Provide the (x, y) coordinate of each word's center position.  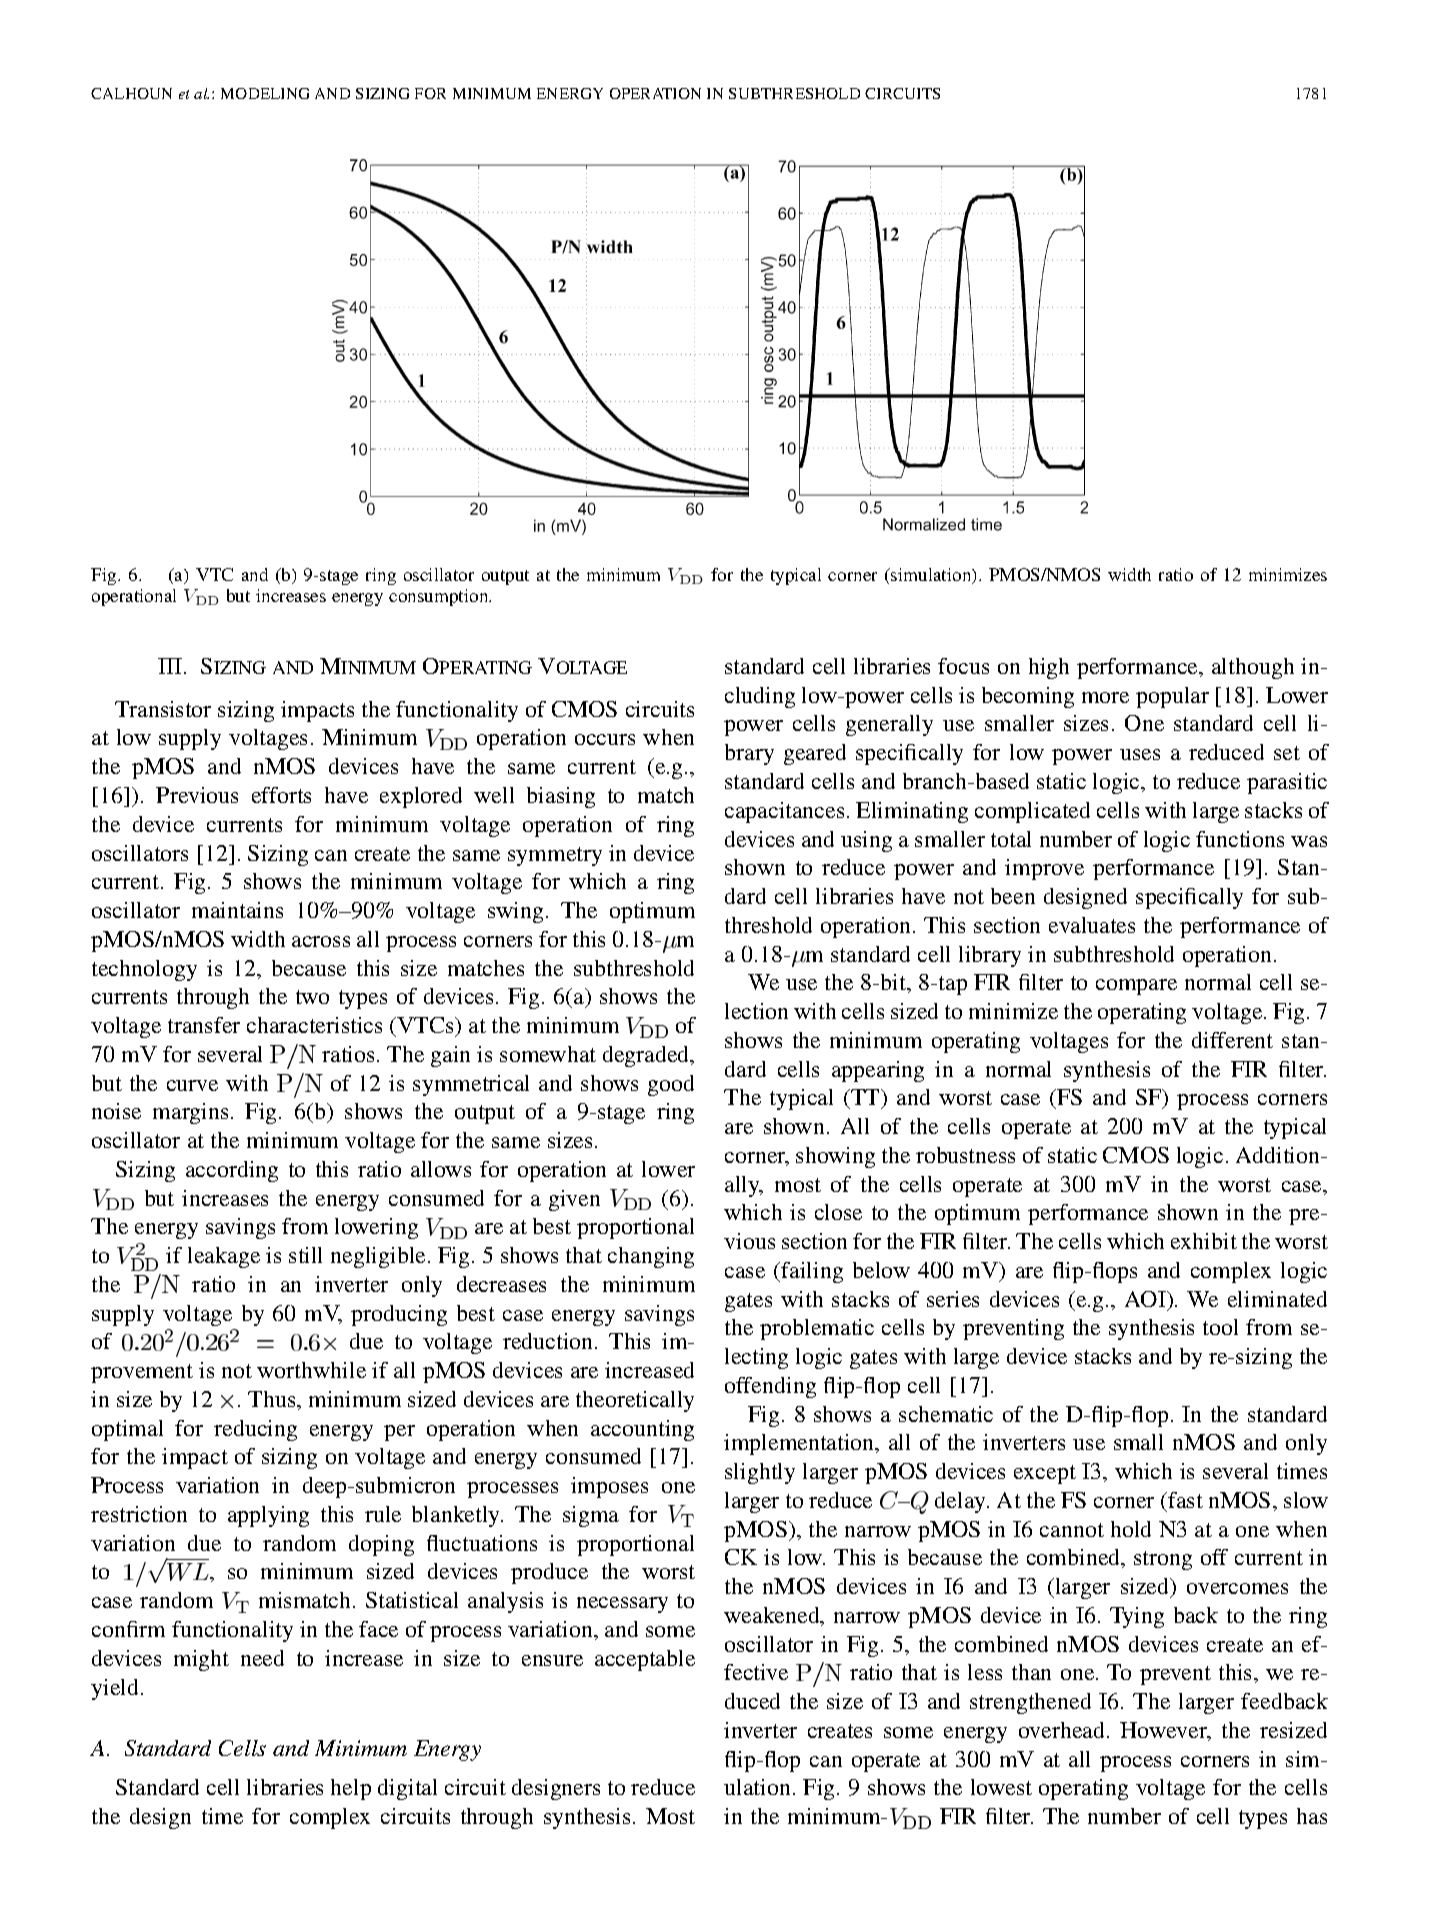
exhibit (1204, 1241)
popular (1172, 697)
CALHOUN (131, 93)
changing (651, 1257)
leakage (224, 1257)
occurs (605, 739)
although (1253, 668)
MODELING (265, 93)
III (171, 666)
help (351, 1789)
